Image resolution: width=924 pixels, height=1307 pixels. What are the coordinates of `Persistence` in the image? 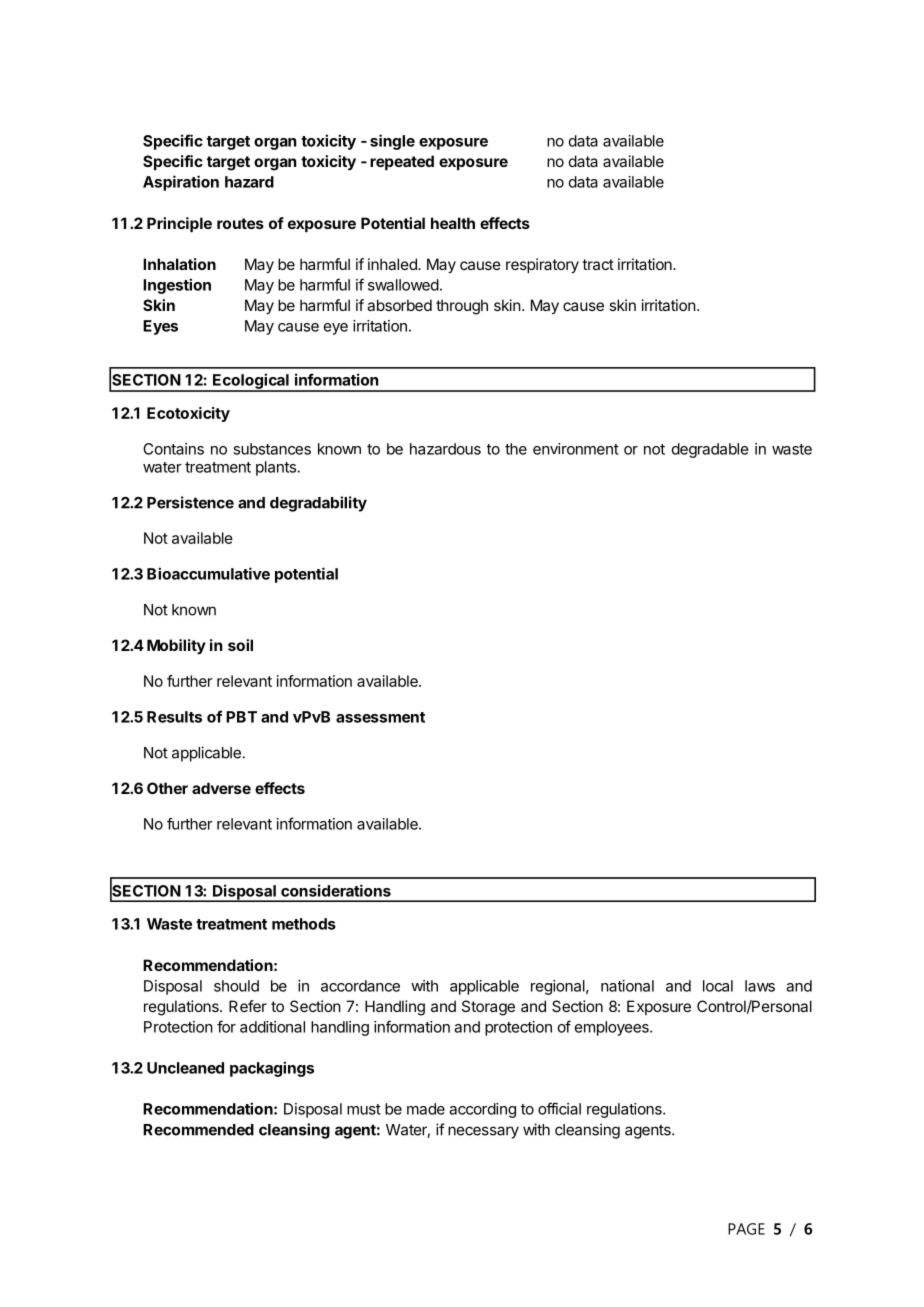 It's located at (190, 502).
